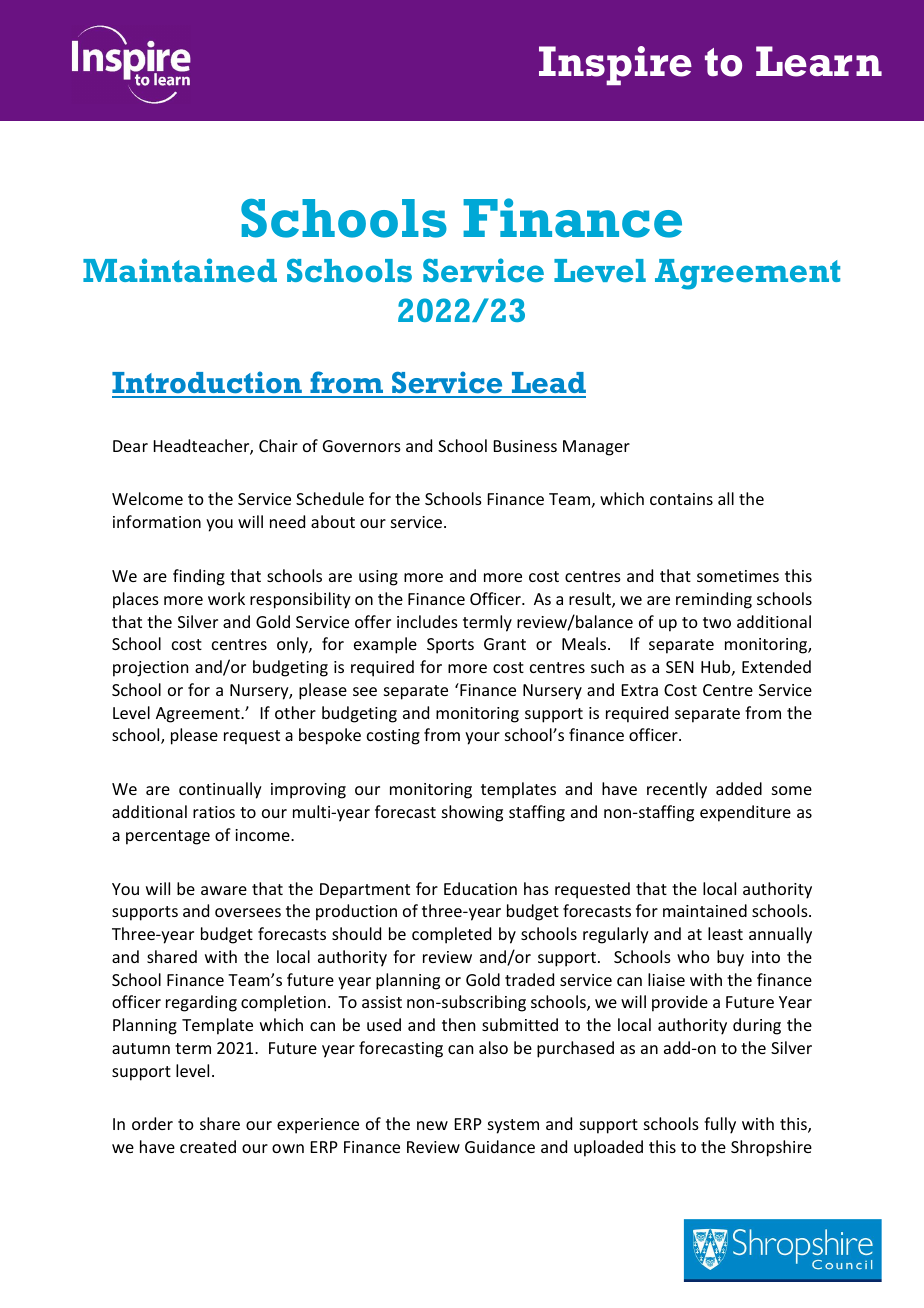  I want to click on Manager, so click(596, 448).
